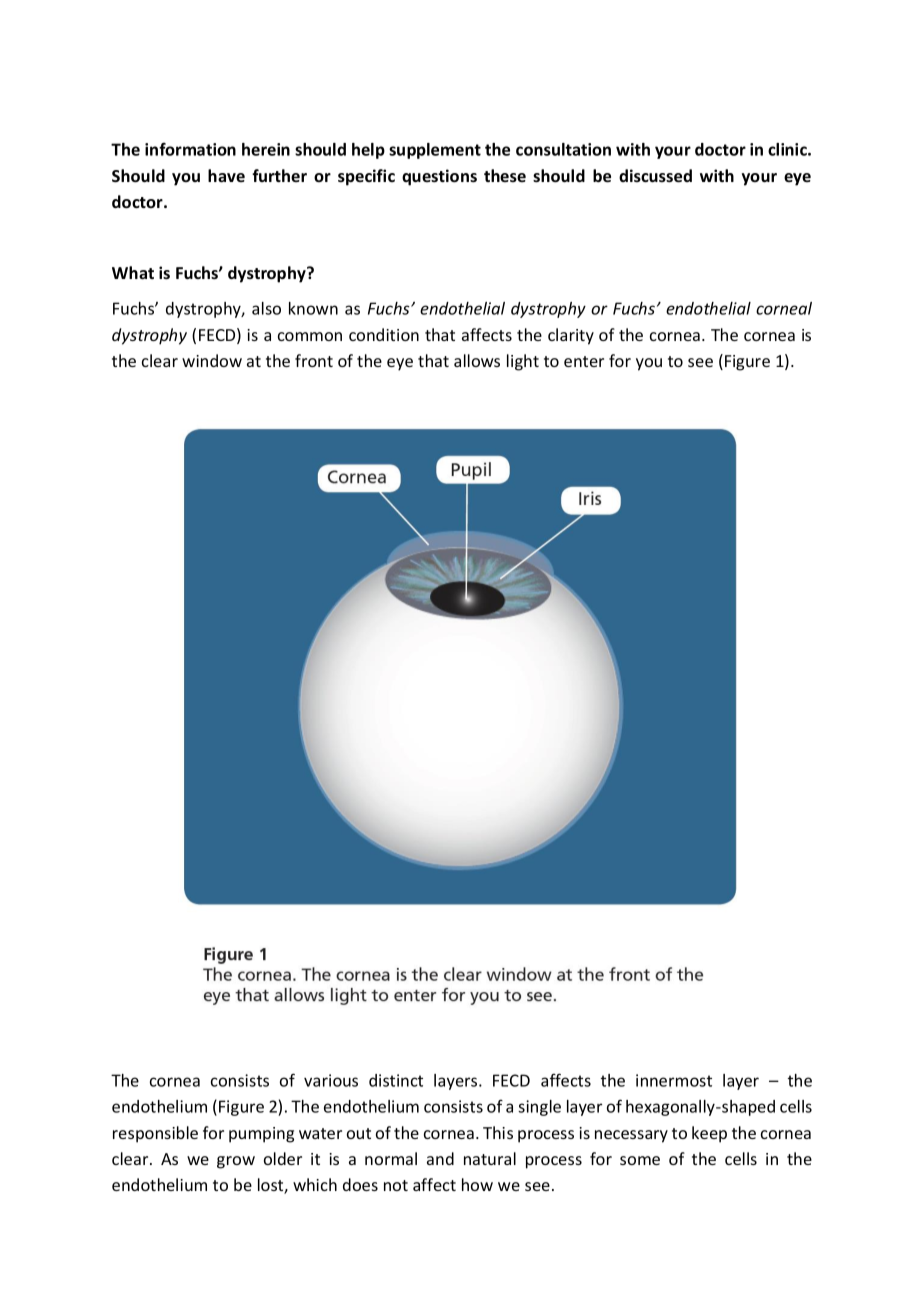 Image resolution: width=924 pixels, height=1308 pixels. Describe the element at coordinates (439, 177) in the screenshot. I see `questions` at that location.
